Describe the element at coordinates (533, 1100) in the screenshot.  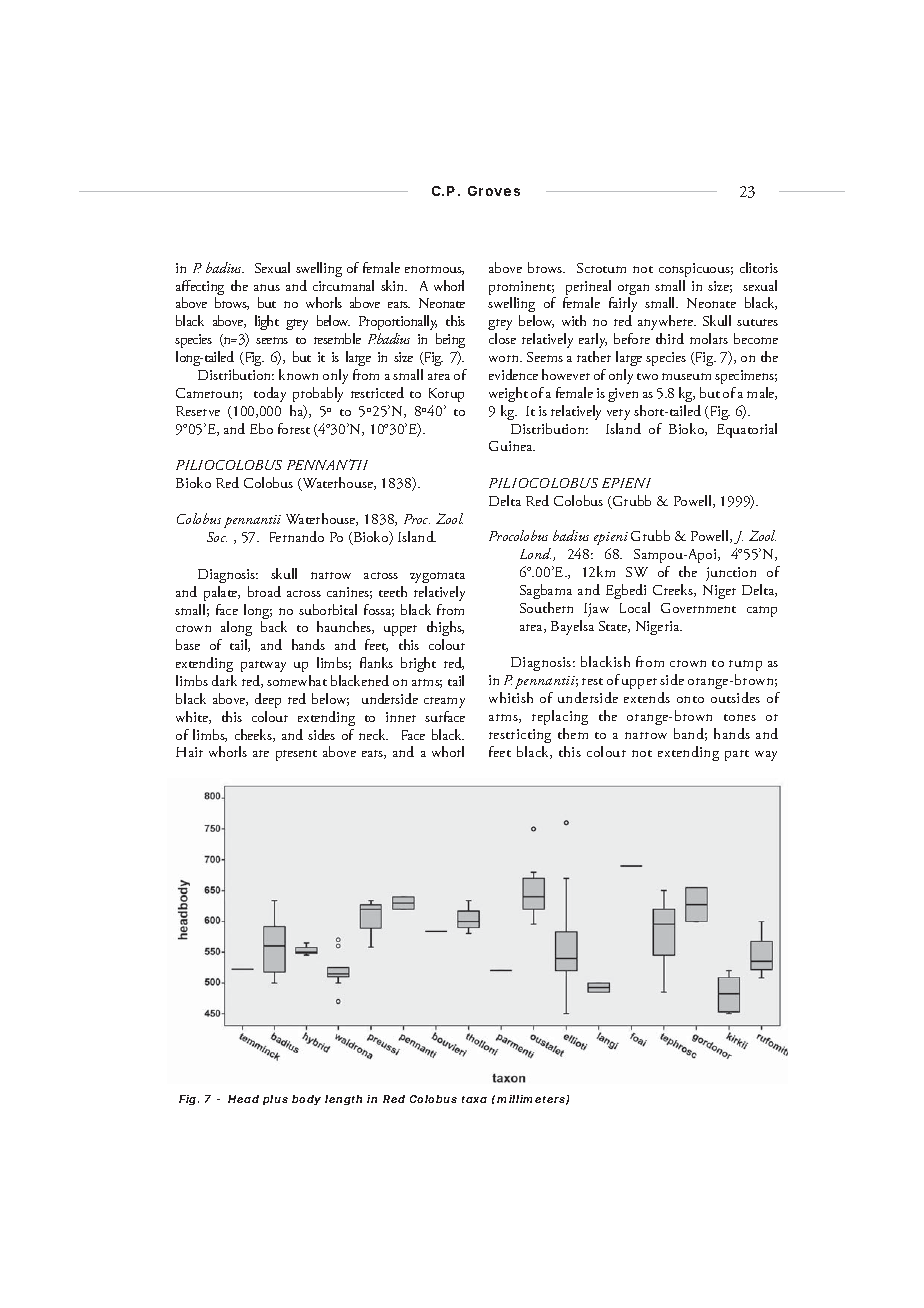
I see `millimeters` at that location.
